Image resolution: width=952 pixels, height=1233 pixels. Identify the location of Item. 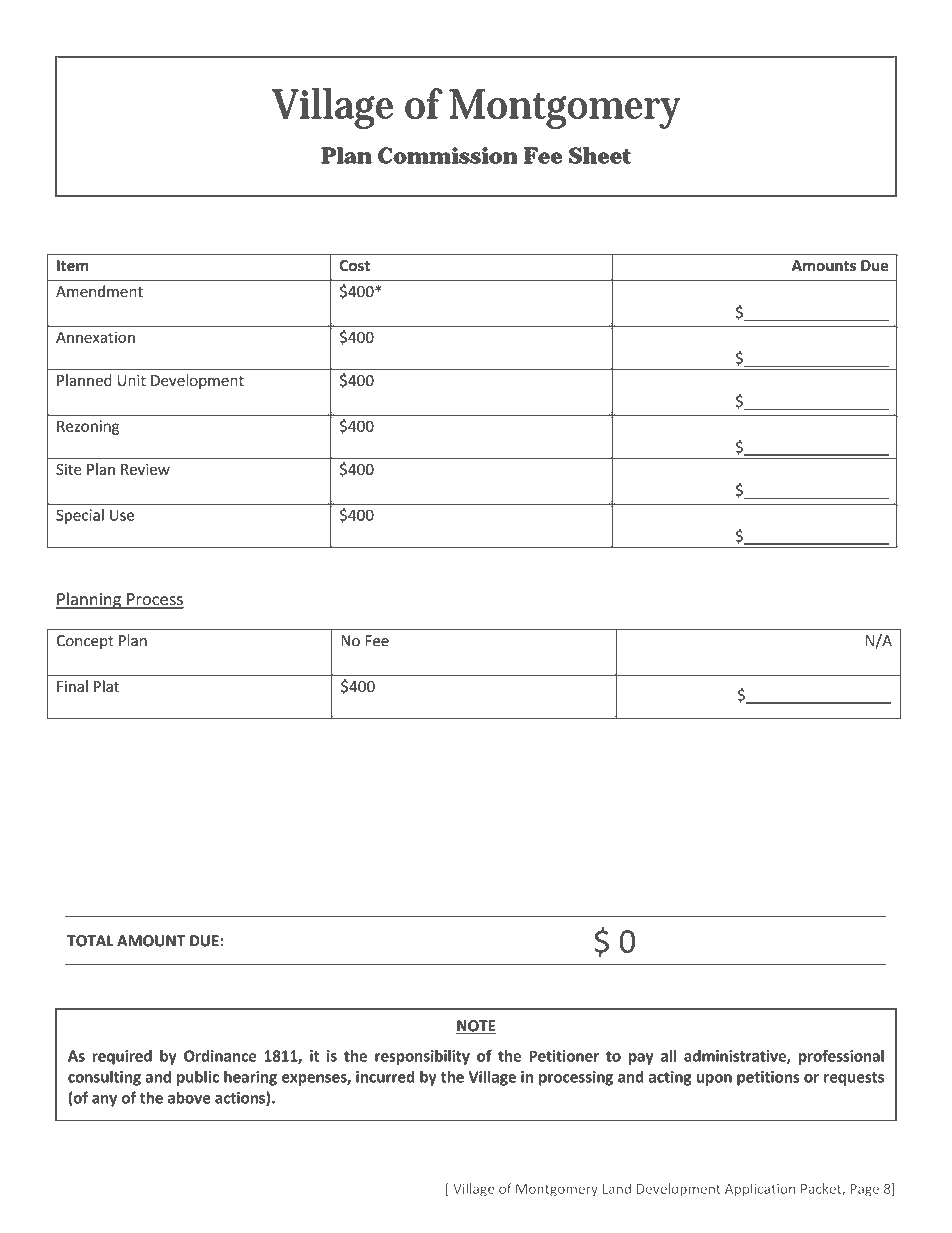
(73, 266).
